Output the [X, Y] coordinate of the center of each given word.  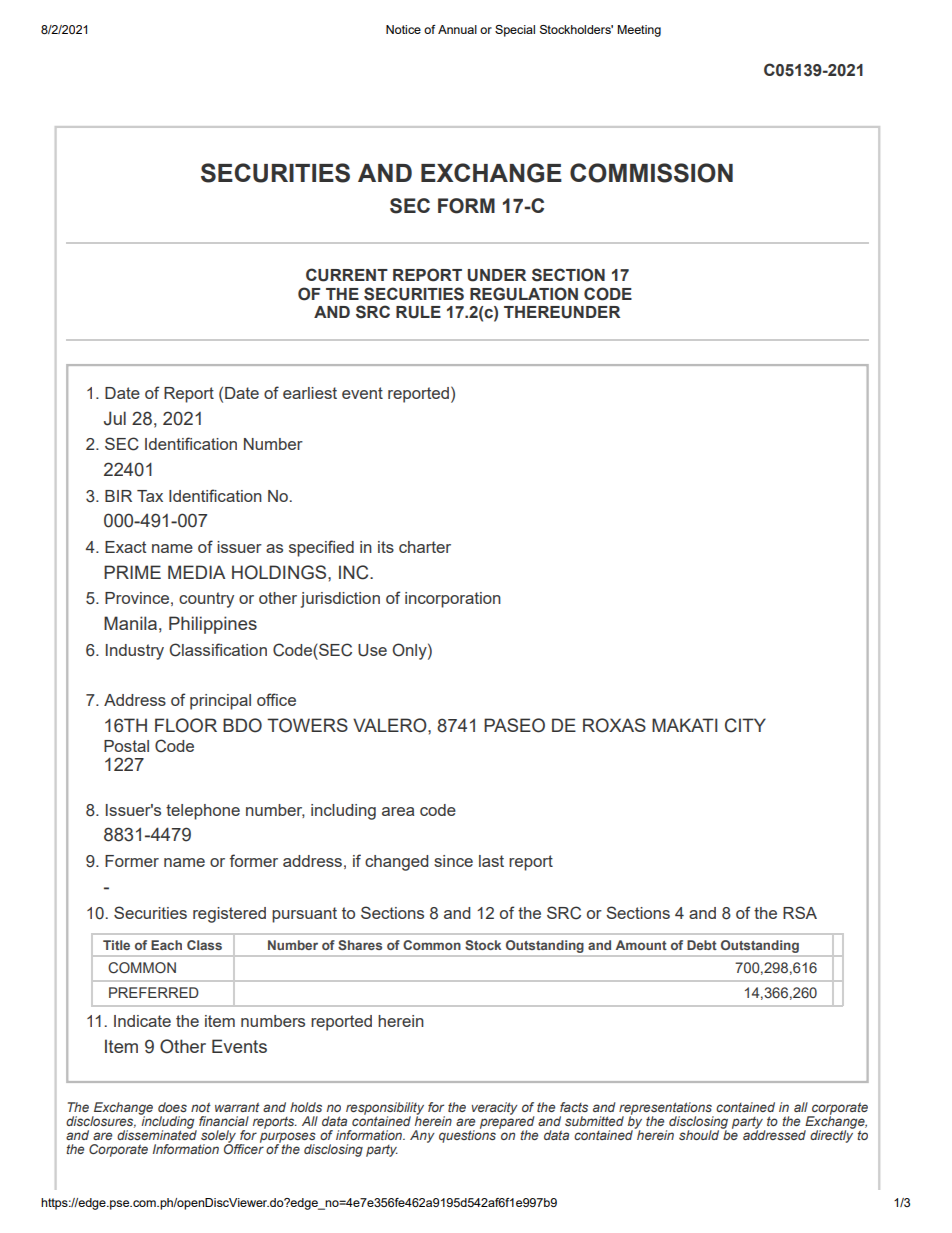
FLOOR [186, 725]
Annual [457, 29]
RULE [418, 312]
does [172, 1107]
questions [467, 1135]
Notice [403, 29]
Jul [115, 418]
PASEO [514, 725]
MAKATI [684, 725]
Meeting [639, 31]
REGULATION [524, 294]
